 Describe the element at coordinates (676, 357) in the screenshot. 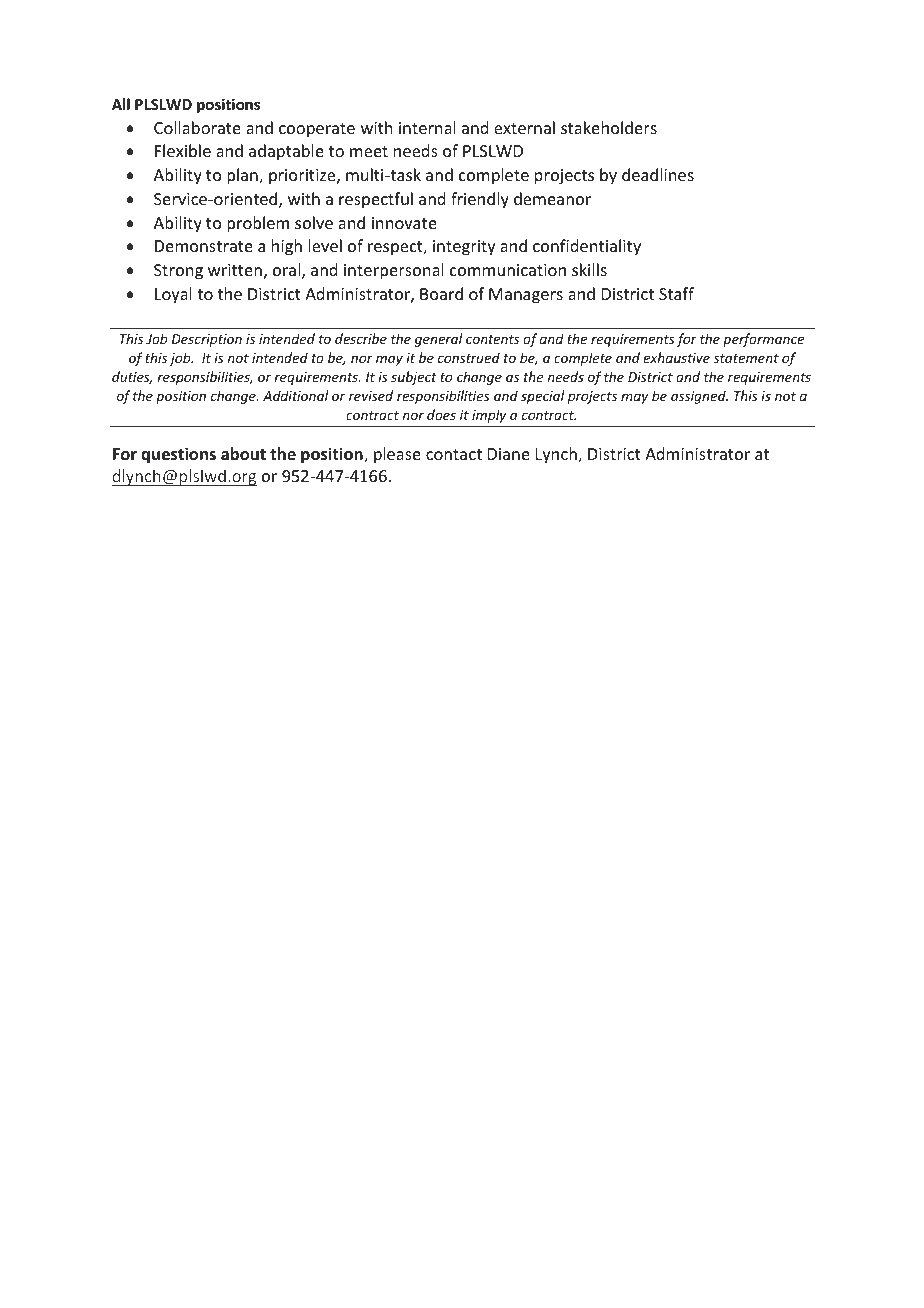

I see `exhaustive` at that location.
